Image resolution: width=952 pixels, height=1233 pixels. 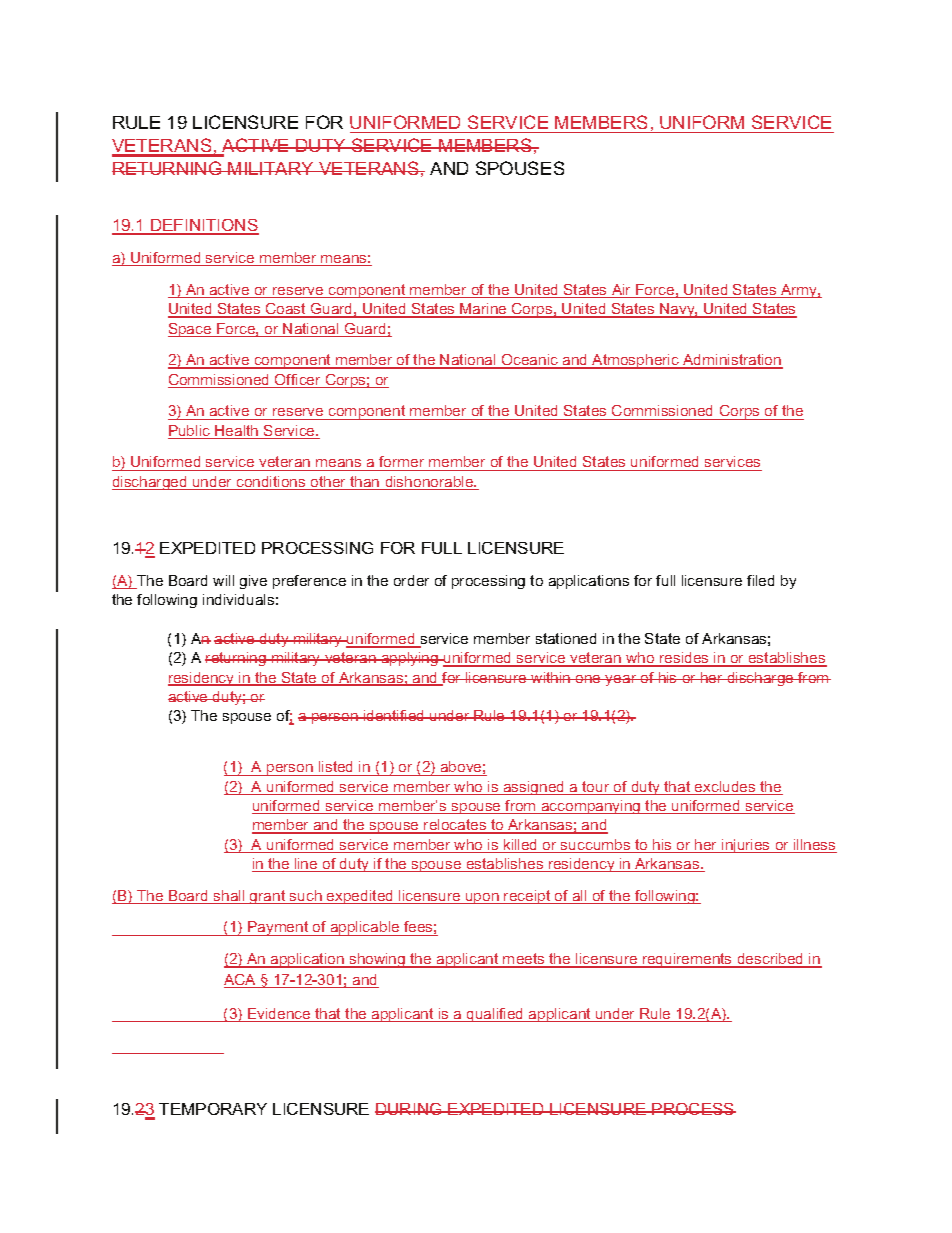 What do you see at coordinates (622, 291) in the screenshot?
I see `Air` at bounding box center [622, 291].
